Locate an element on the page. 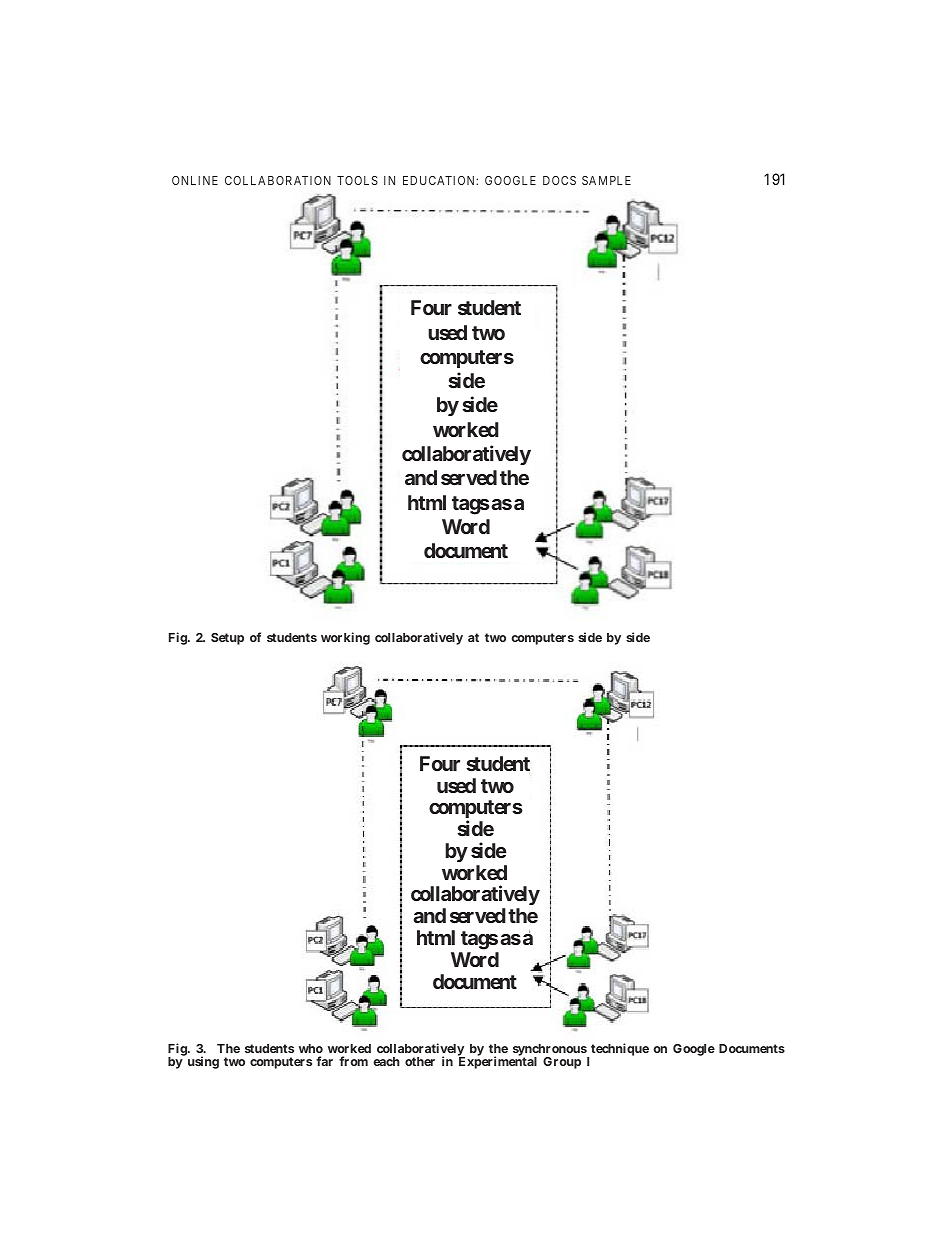 This document has height=1233, width=952. TOOLS is located at coordinates (357, 180).
